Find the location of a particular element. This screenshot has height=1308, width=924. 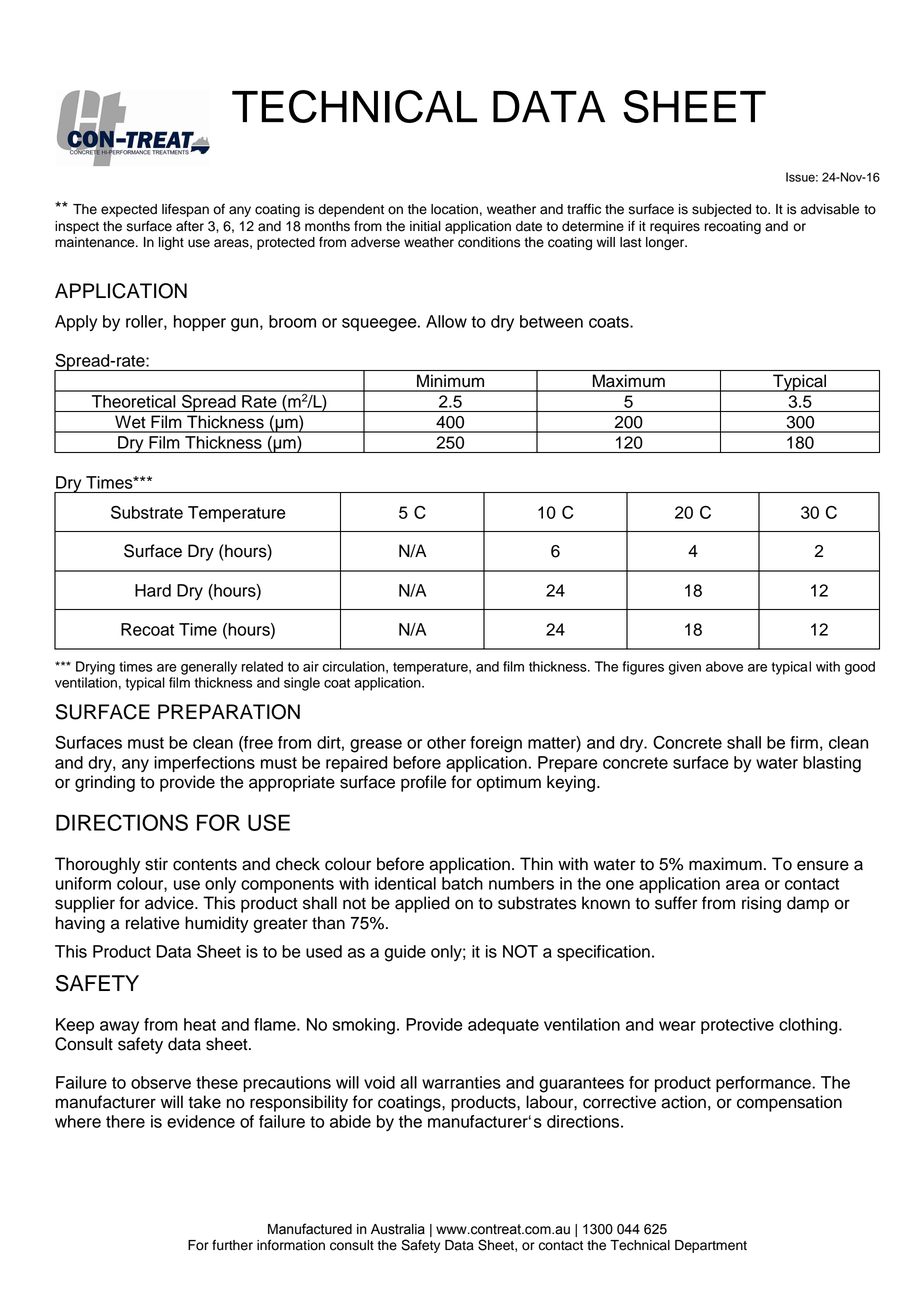

guide is located at coordinates (405, 953).
